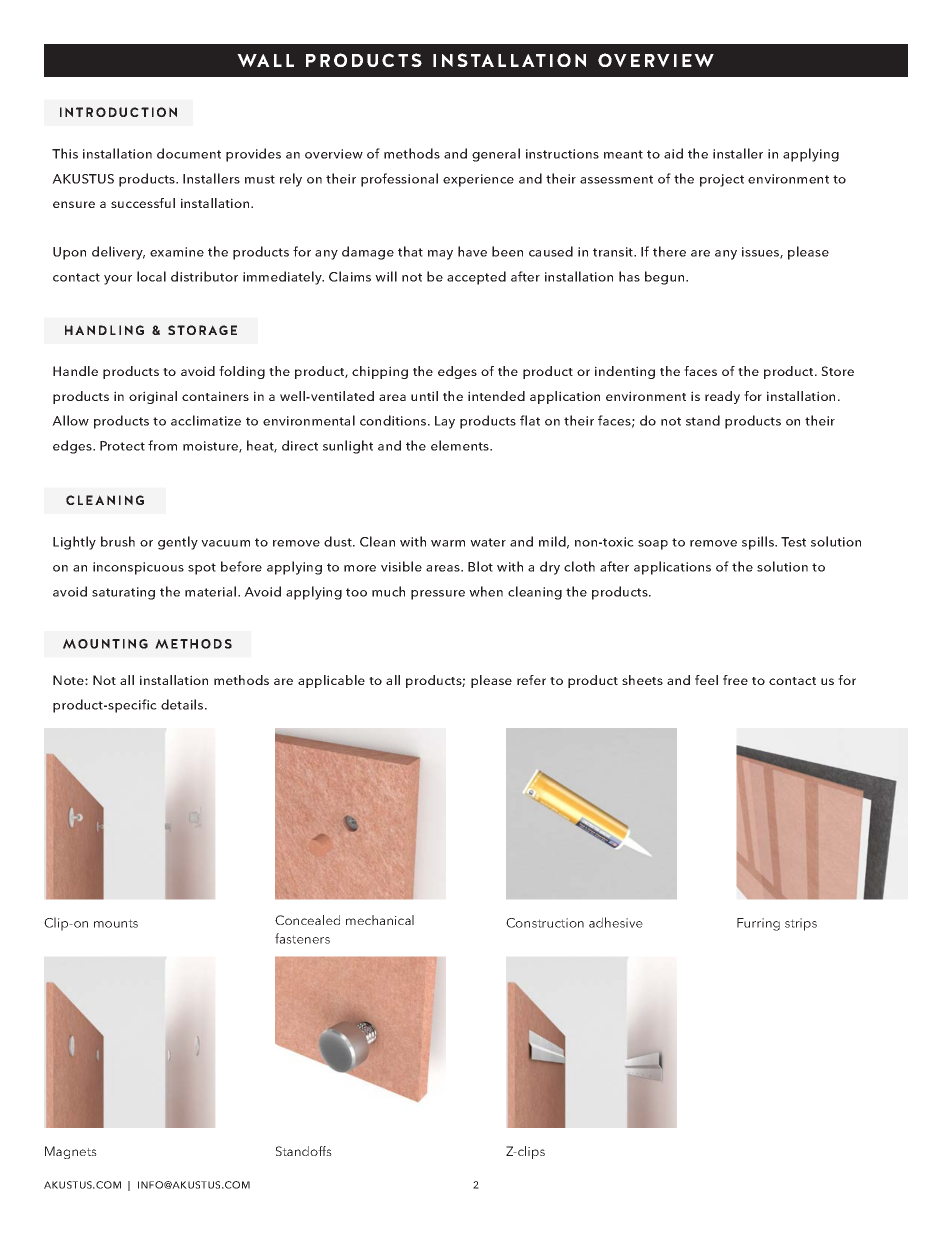 Image resolution: width=952 pixels, height=1233 pixels. I want to click on Lay, so click(445, 422).
